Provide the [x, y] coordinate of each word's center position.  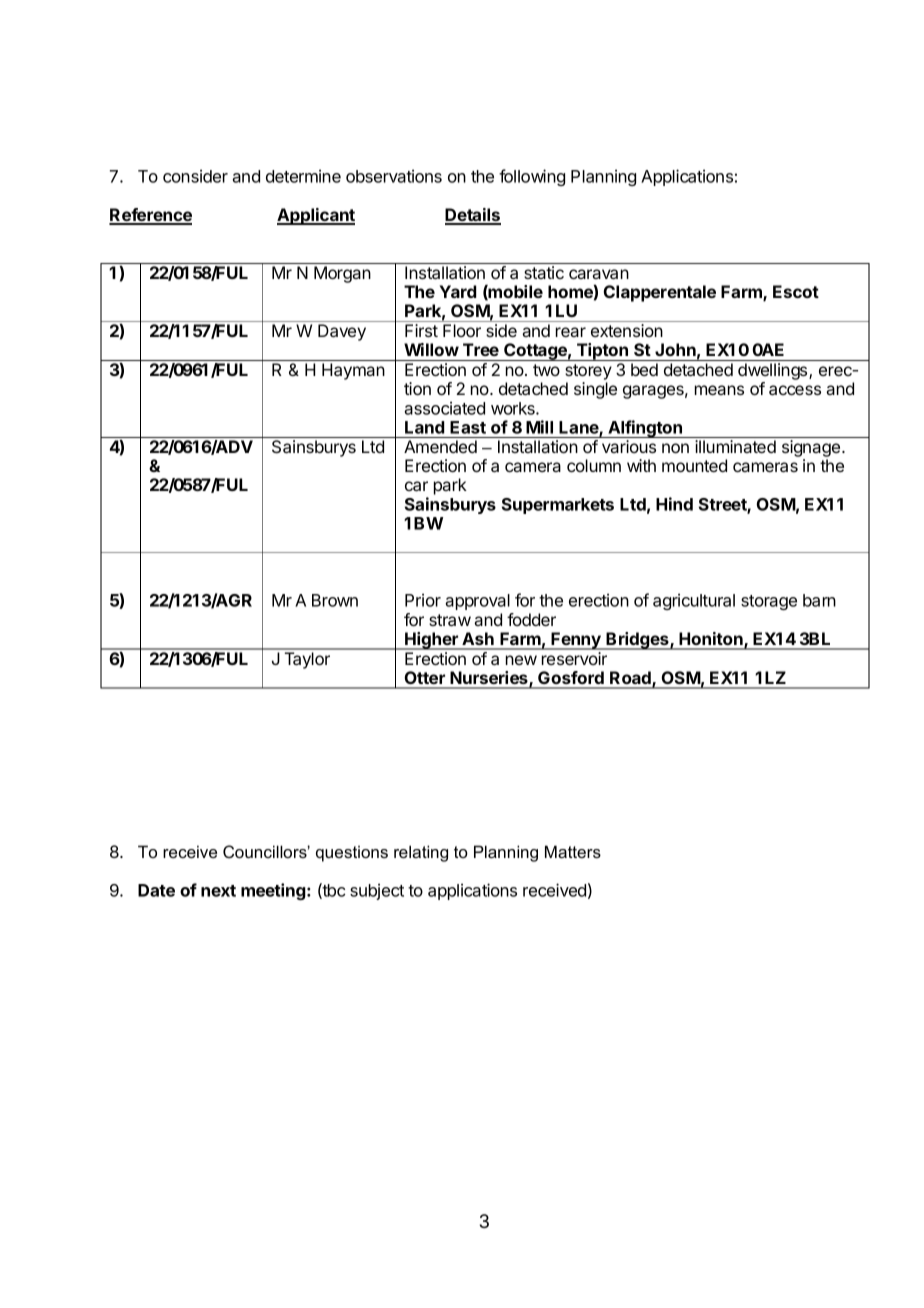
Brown [335, 600]
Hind [674, 504]
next [218, 891]
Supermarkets [558, 506]
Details [473, 216]
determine [303, 176]
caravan [599, 274]
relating [421, 853]
